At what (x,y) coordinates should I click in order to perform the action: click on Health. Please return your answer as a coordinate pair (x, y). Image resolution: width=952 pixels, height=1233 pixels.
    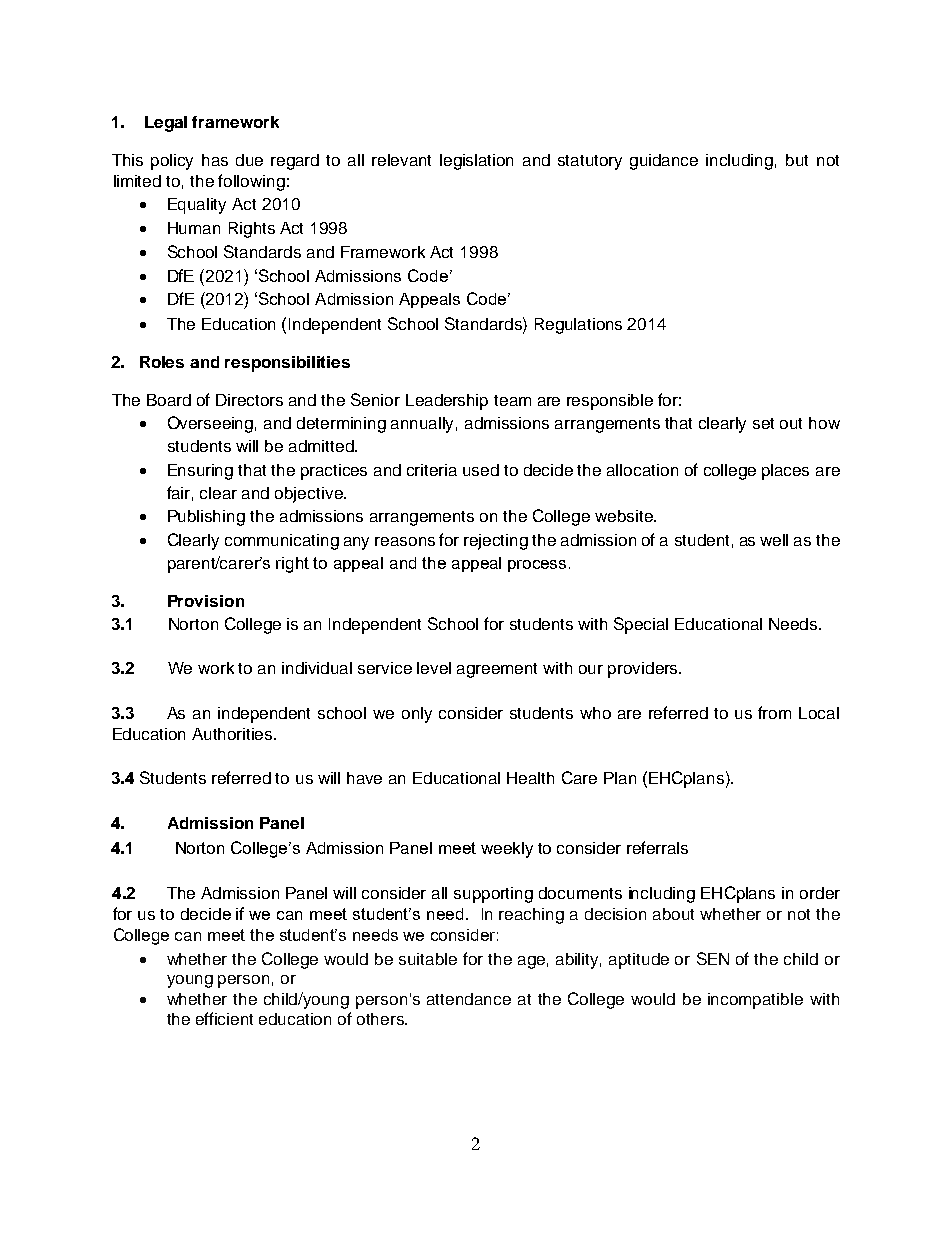
    Looking at the image, I should click on (530, 778).
